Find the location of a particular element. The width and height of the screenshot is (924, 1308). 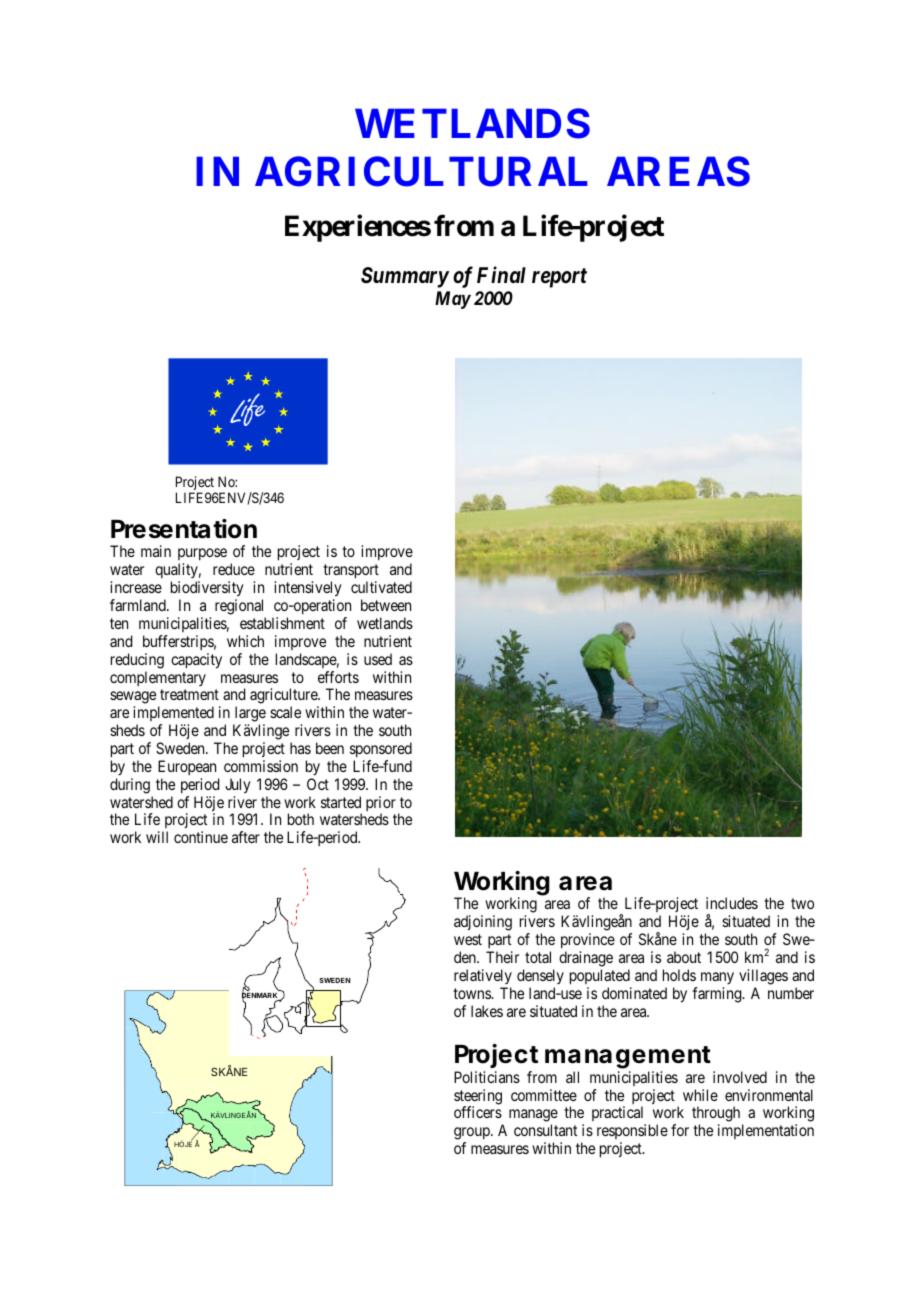

capacity is located at coordinates (196, 661).
